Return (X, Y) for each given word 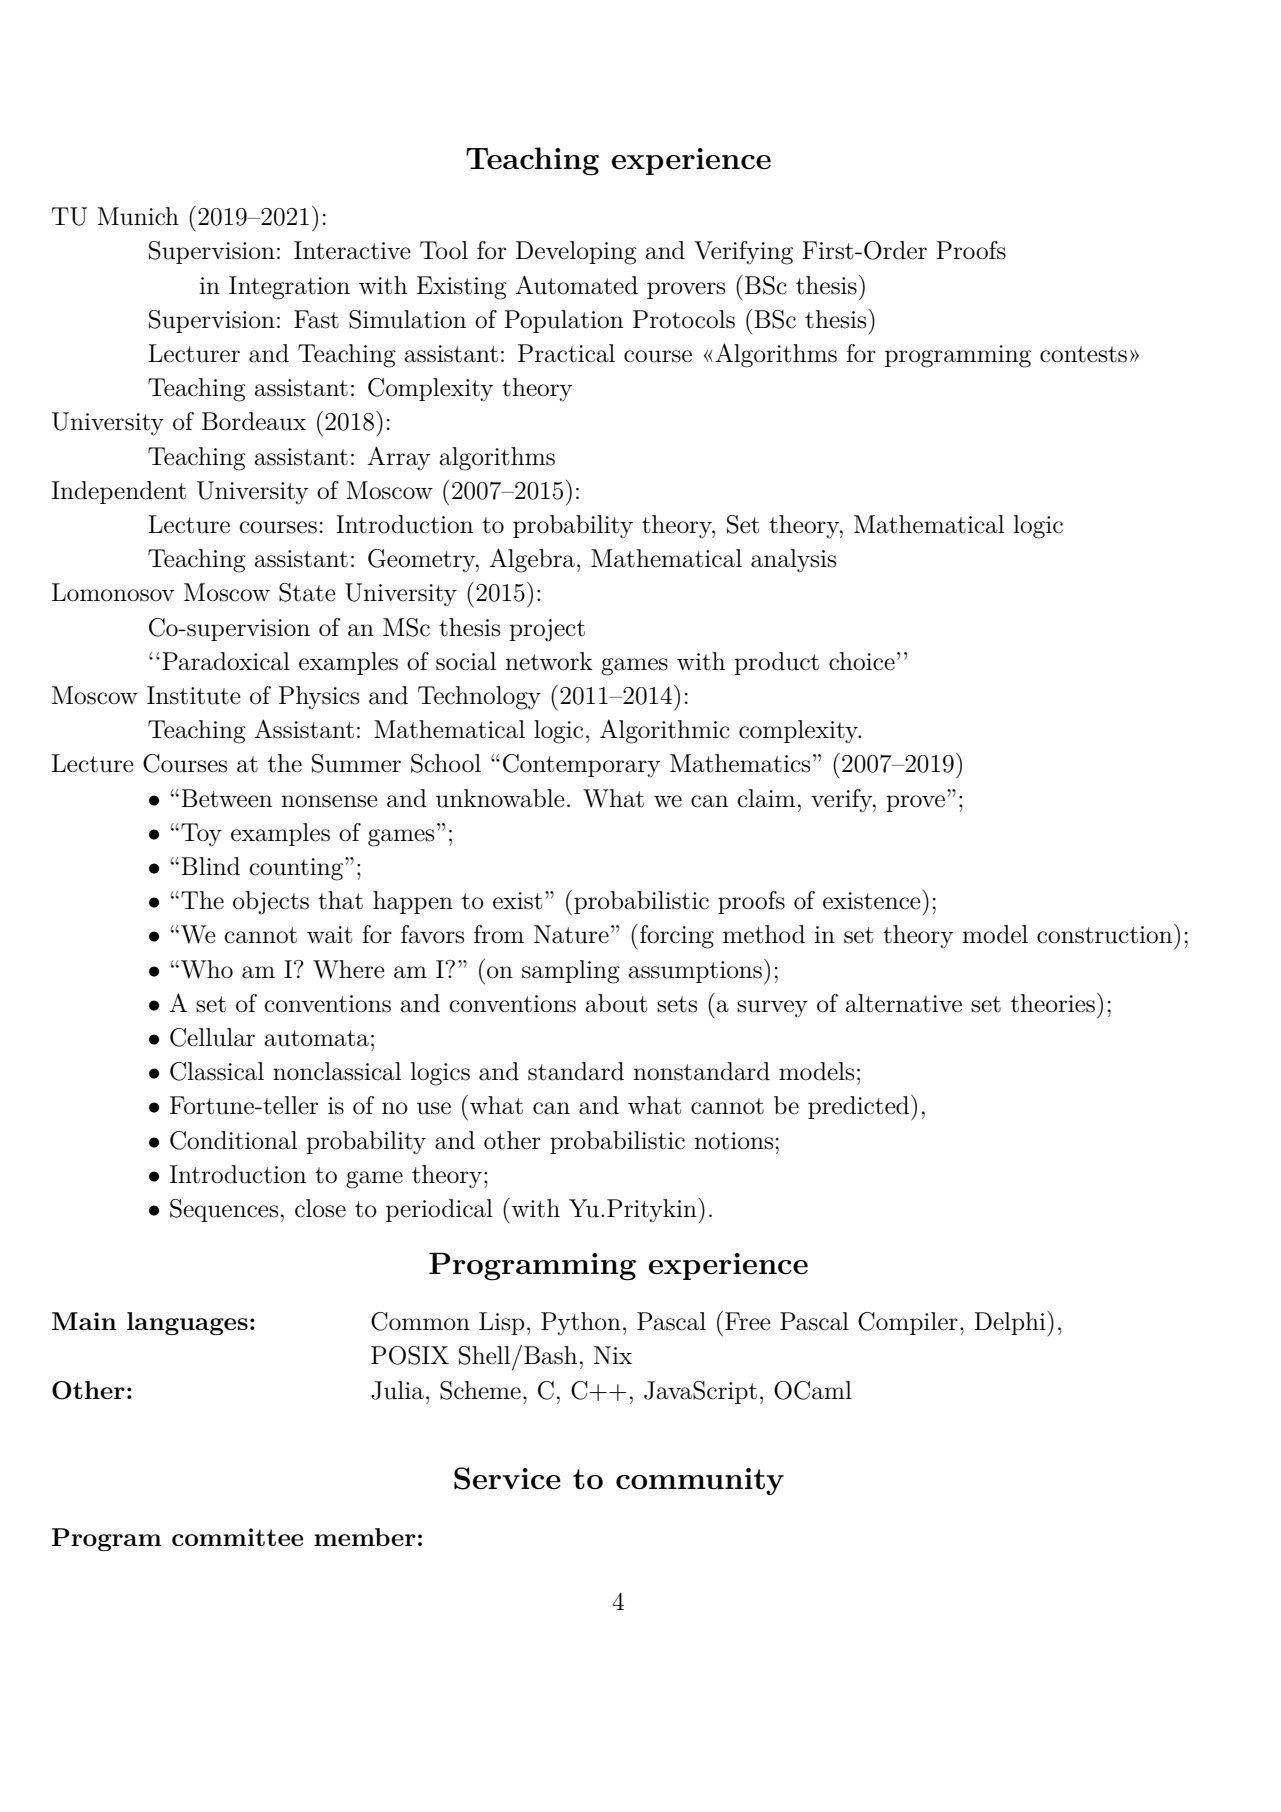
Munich (138, 216)
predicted (860, 1108)
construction (1106, 934)
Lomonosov (113, 592)
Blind (210, 866)
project (547, 630)
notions (733, 1141)
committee (237, 1537)
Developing (576, 253)
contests (1083, 354)
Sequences (224, 1210)
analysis (793, 561)
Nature (571, 934)
